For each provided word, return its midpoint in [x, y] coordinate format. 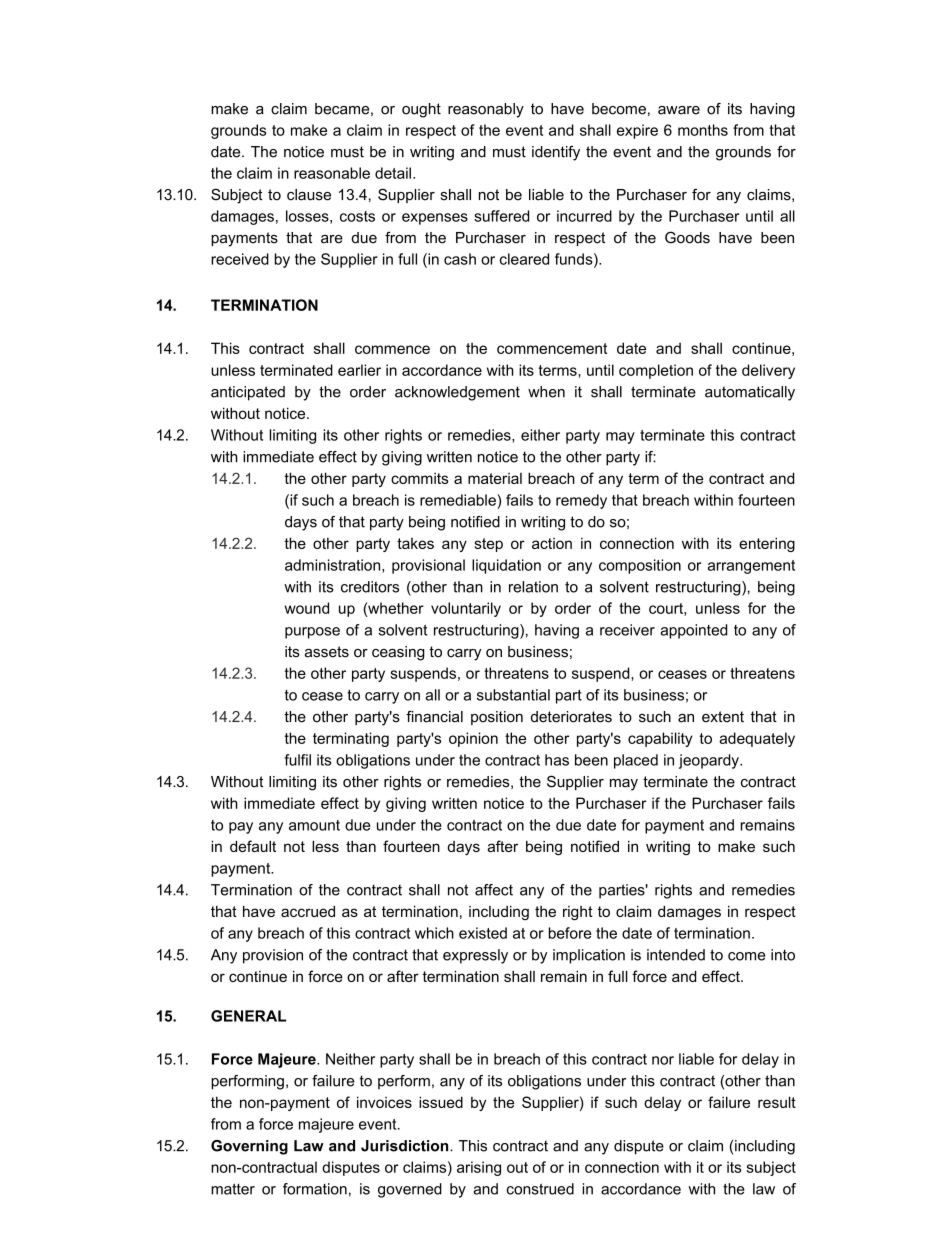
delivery [768, 371]
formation [315, 1189]
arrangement [751, 567]
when [546, 392]
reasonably [486, 110]
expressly [475, 956]
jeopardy [710, 761]
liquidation [506, 566]
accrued [308, 911]
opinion [473, 739]
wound [306, 608]
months [703, 130]
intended [676, 955]
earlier [359, 370]
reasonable [332, 173]
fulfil [297, 760]
